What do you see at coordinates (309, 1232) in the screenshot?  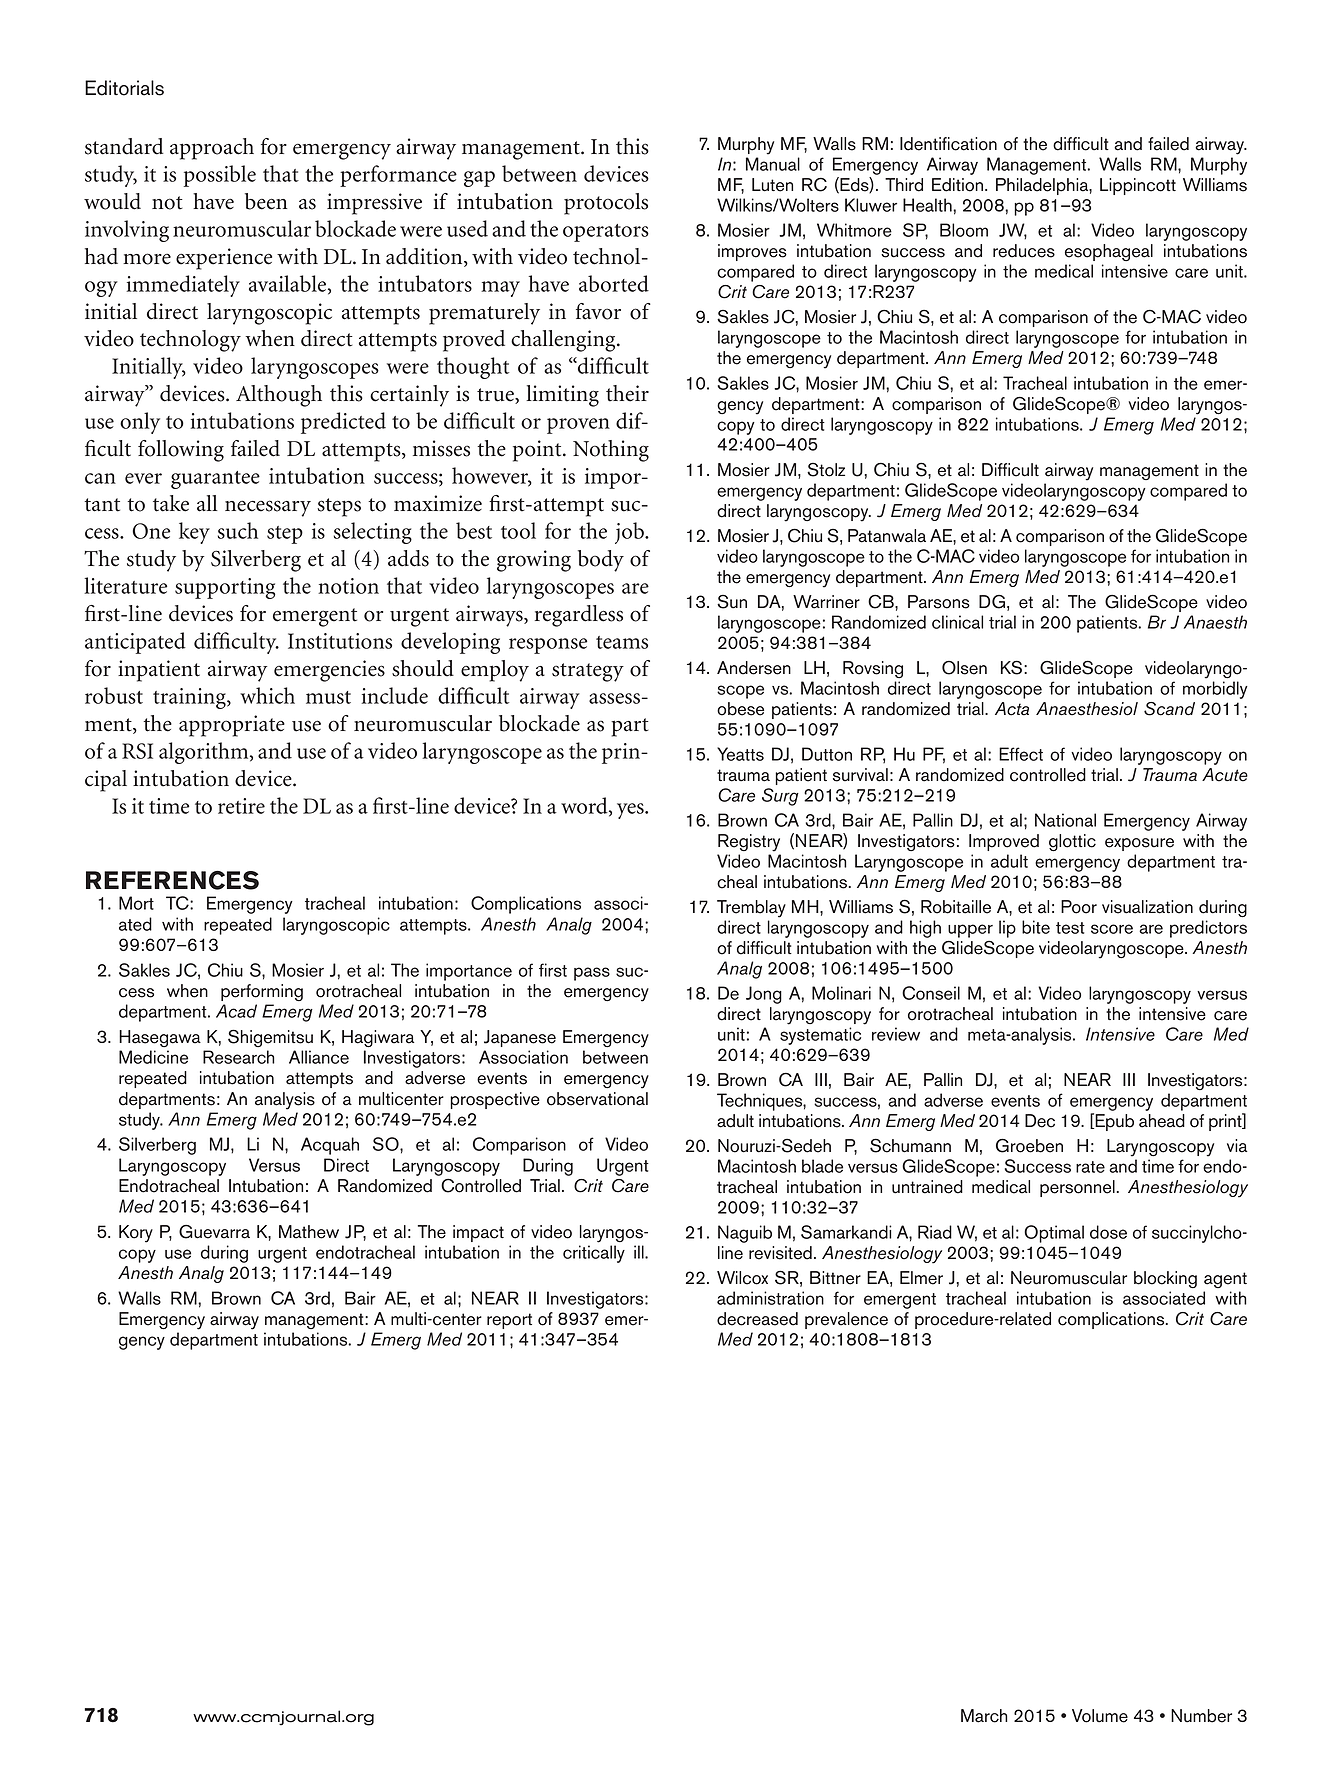 I see `Mathew` at bounding box center [309, 1232].
